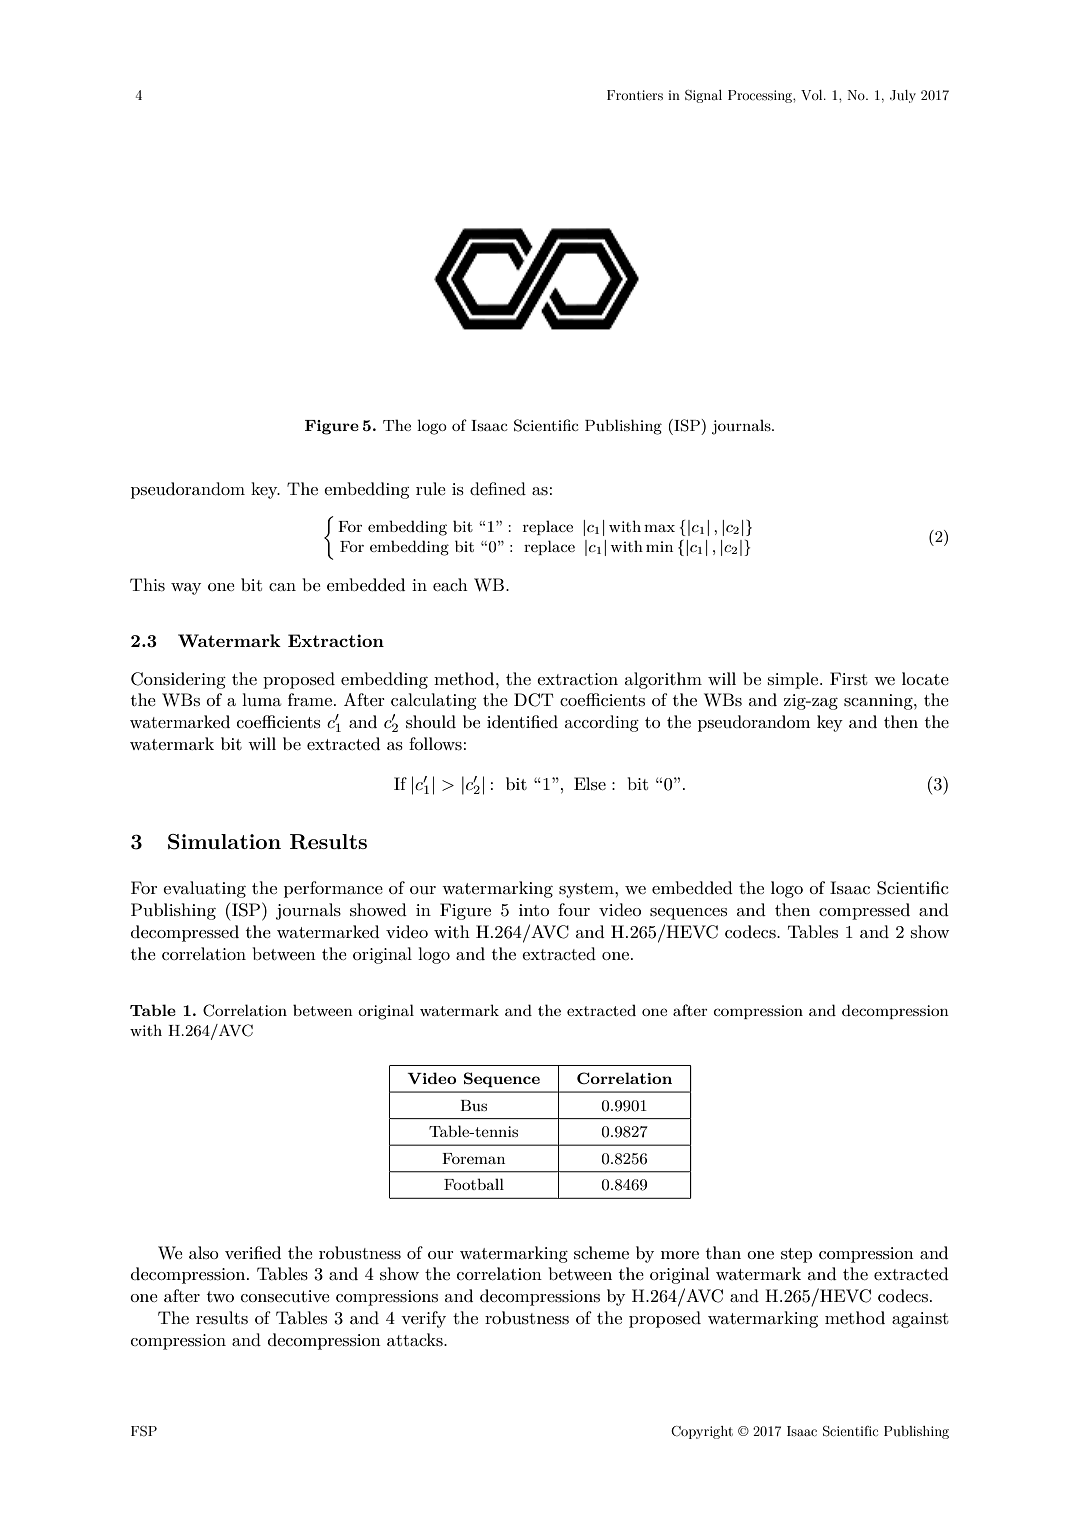 The width and height of the document is (1080, 1527). What do you see at coordinates (813, 95) in the document?
I see `Vol` at bounding box center [813, 95].
